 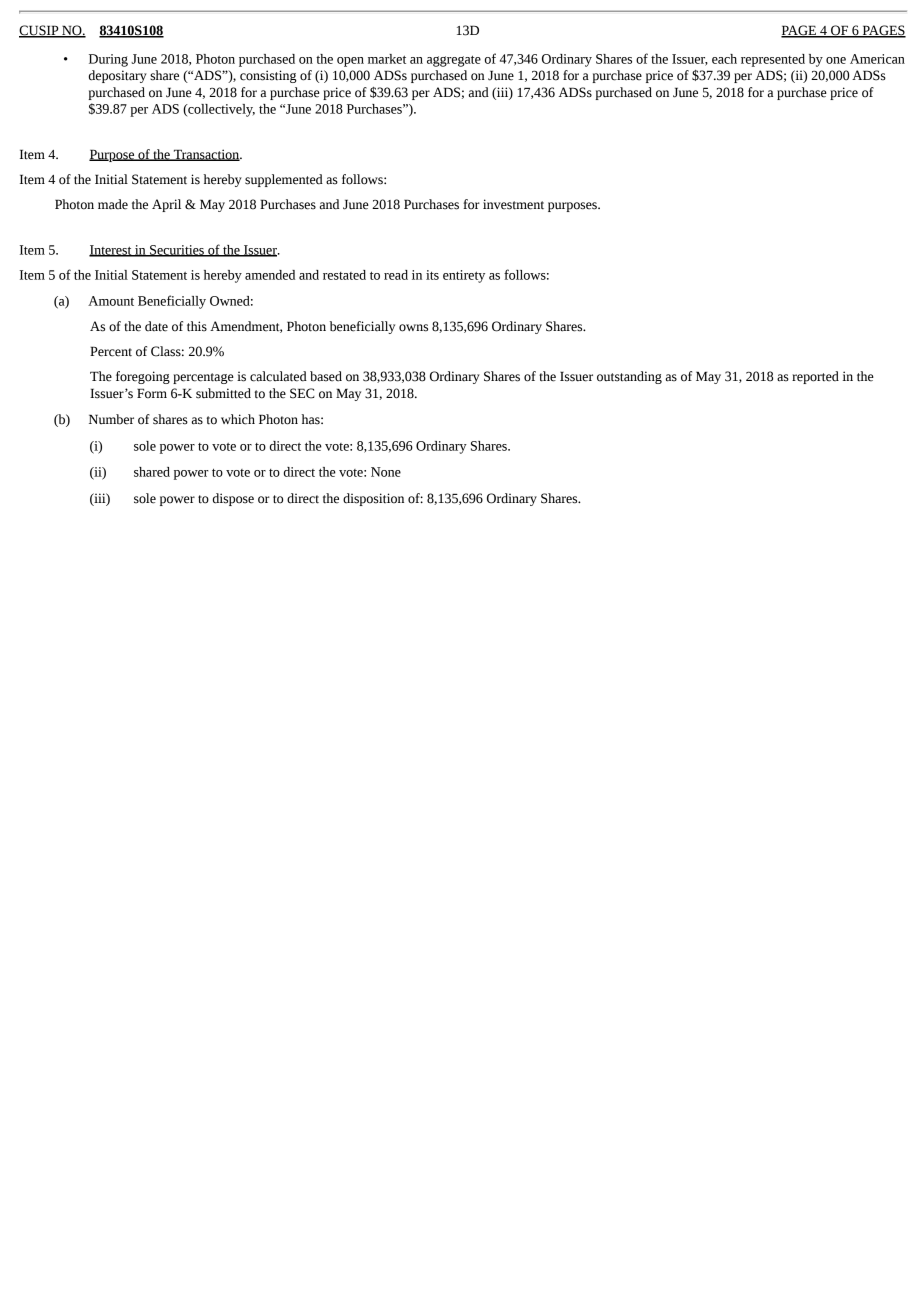 What do you see at coordinates (268, 76) in the page?
I see `consisting` at bounding box center [268, 76].
